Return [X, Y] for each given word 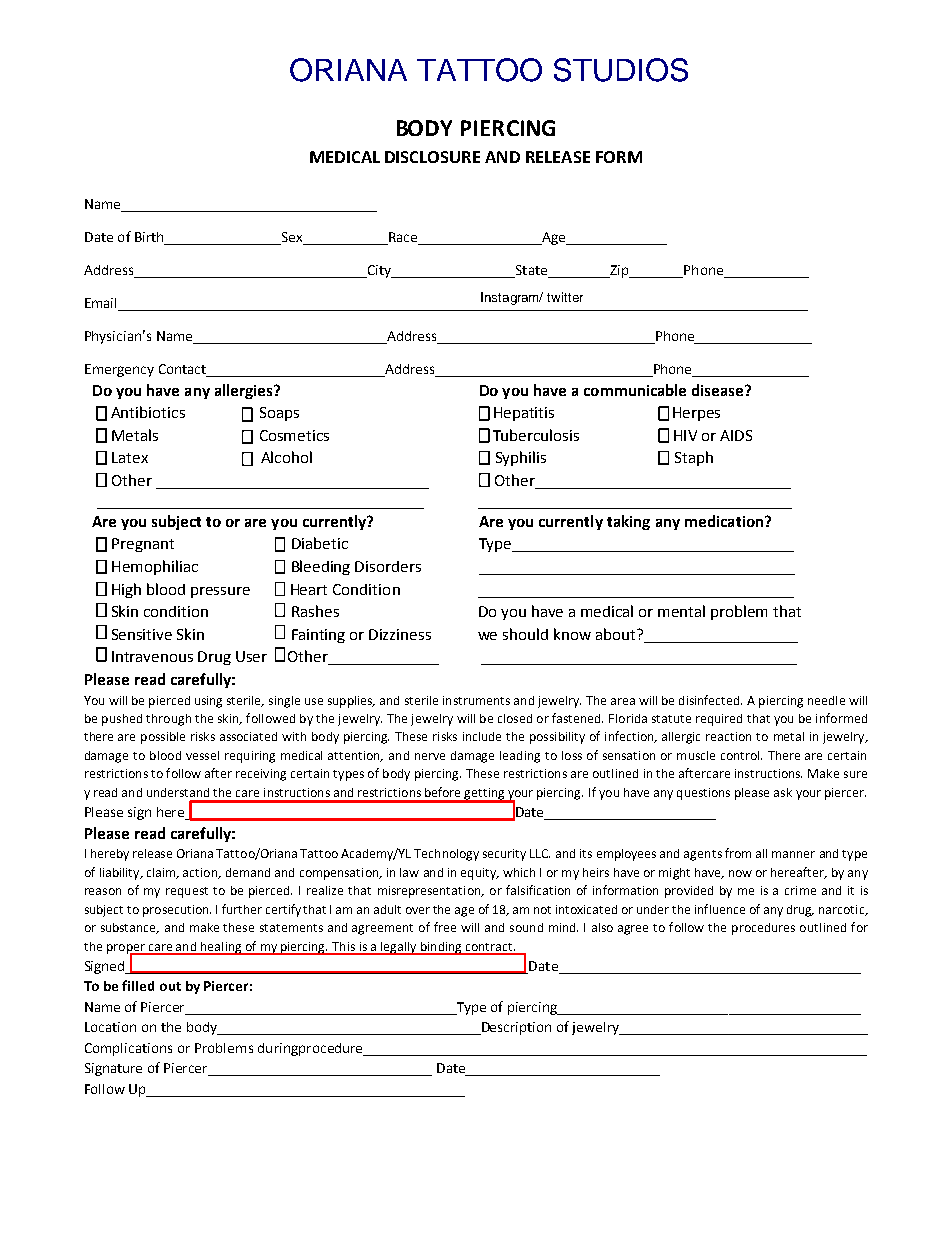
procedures [763, 929]
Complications [128, 1049]
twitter [565, 297]
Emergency [119, 370]
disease [719, 390]
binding [441, 948]
